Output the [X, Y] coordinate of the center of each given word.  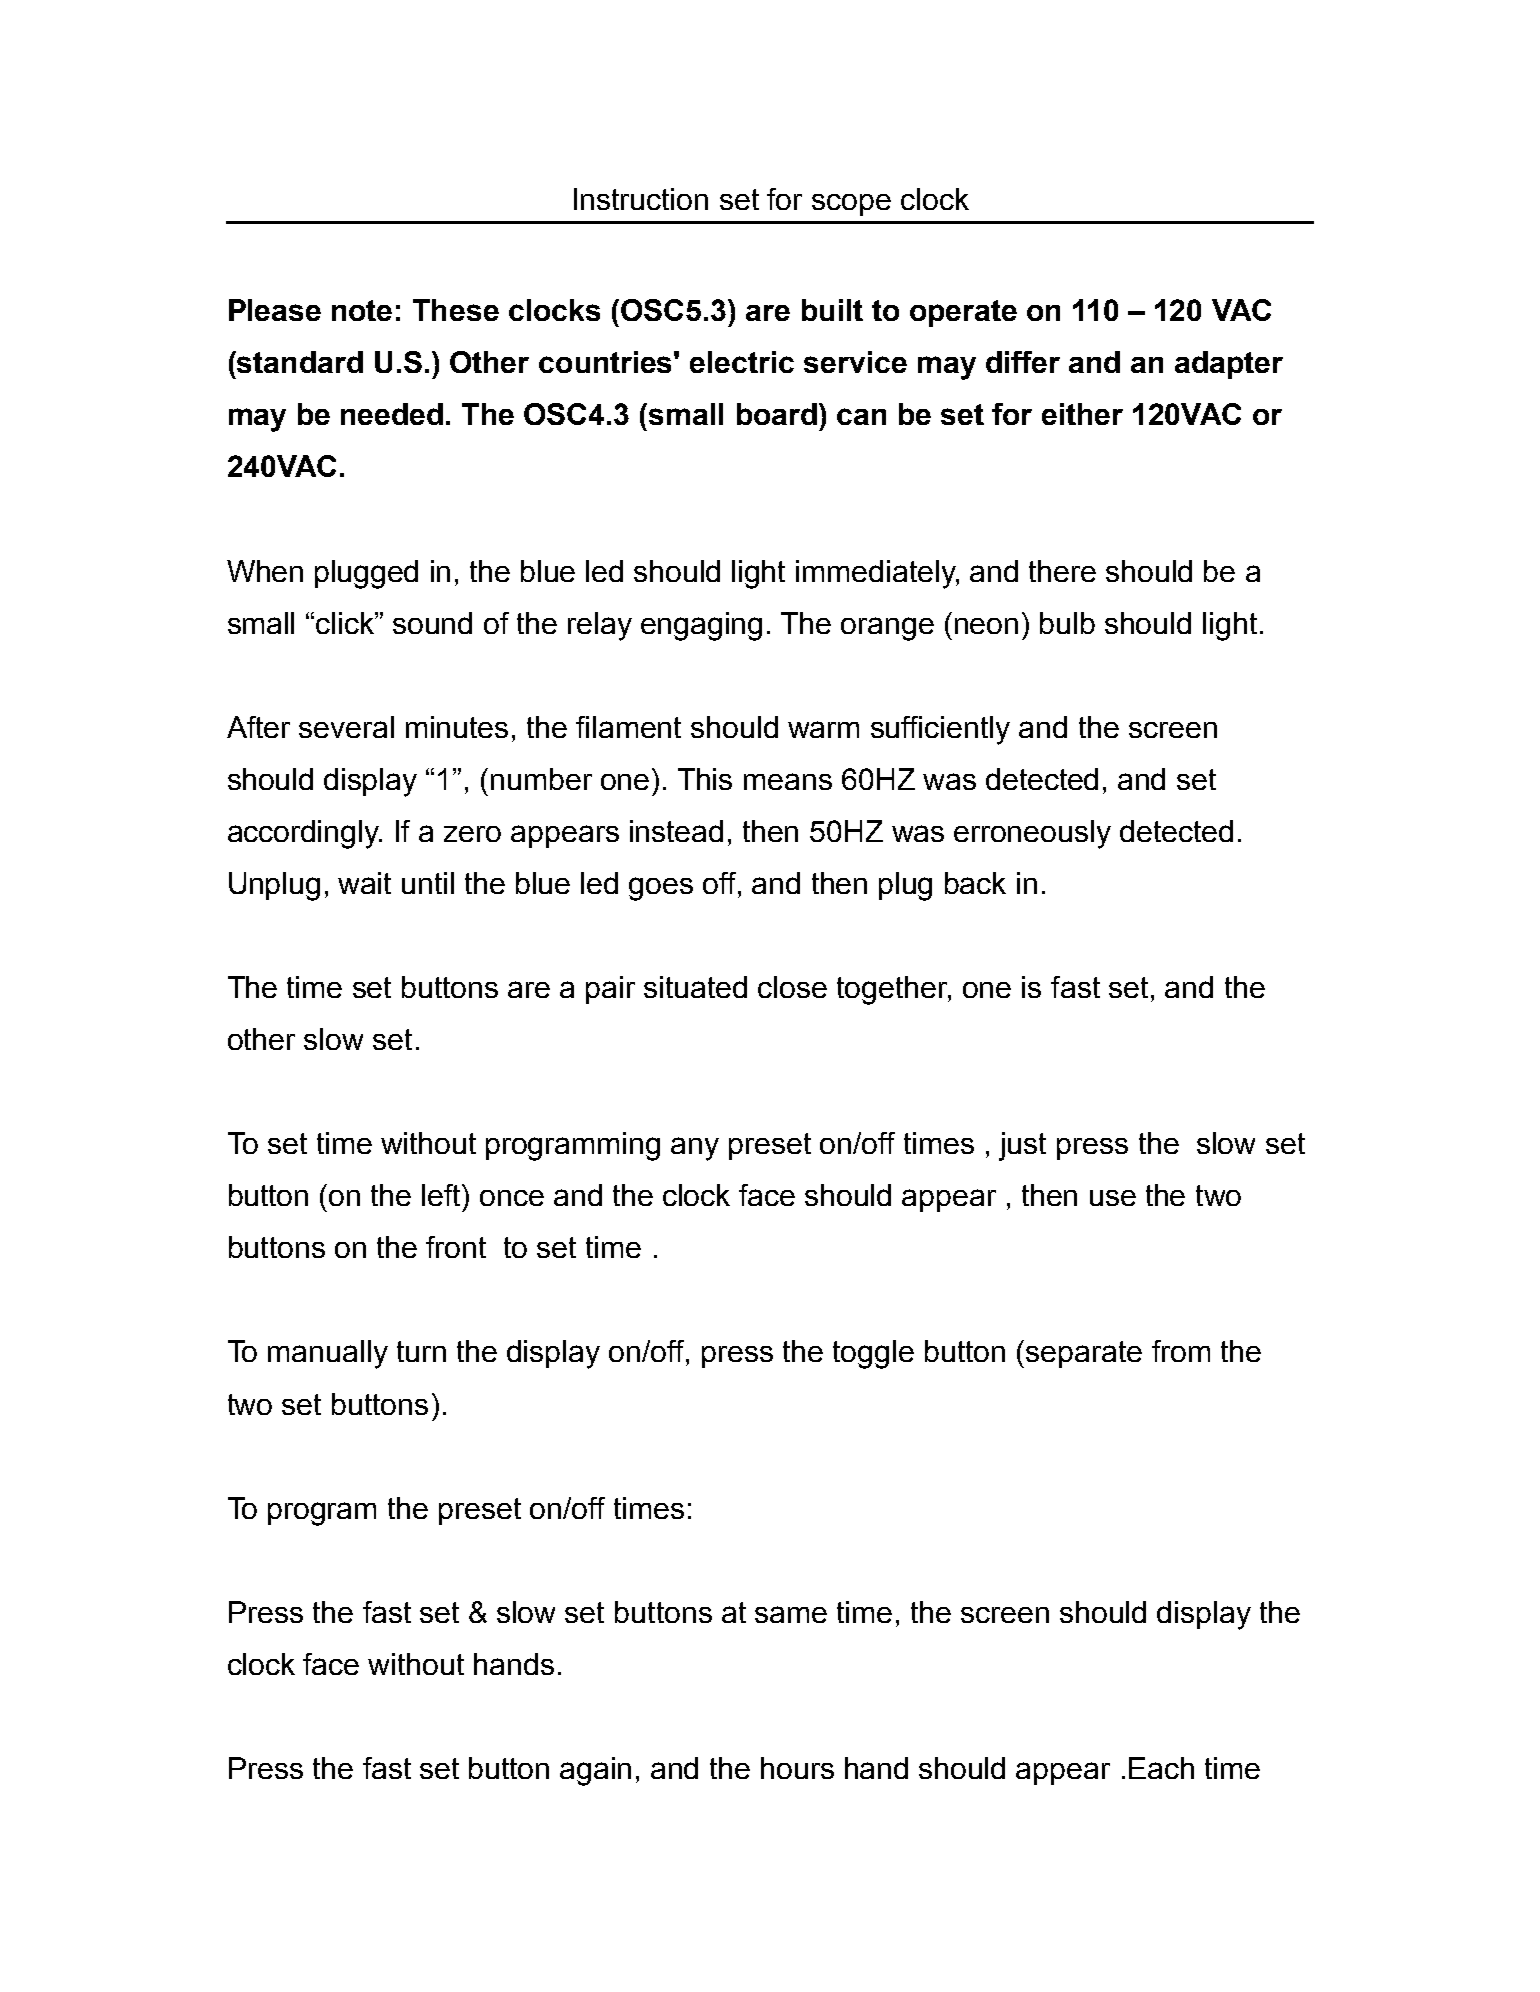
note [362, 310]
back [975, 883]
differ [1023, 362]
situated [695, 987]
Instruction [641, 199]
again [595, 1771]
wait [364, 883]
